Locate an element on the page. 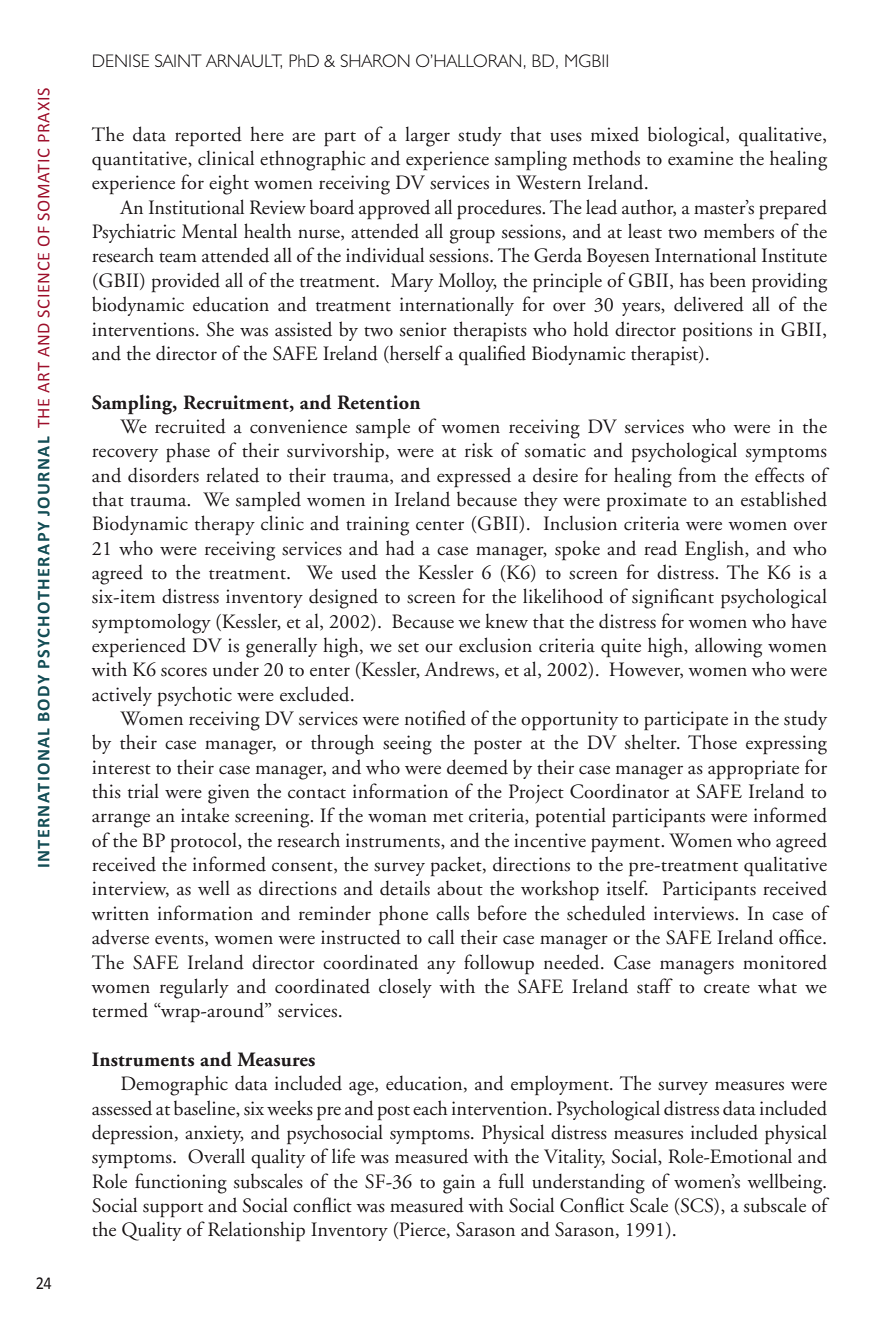 This document has width=896, height=1340. Vitality is located at coordinates (574, 1158).
